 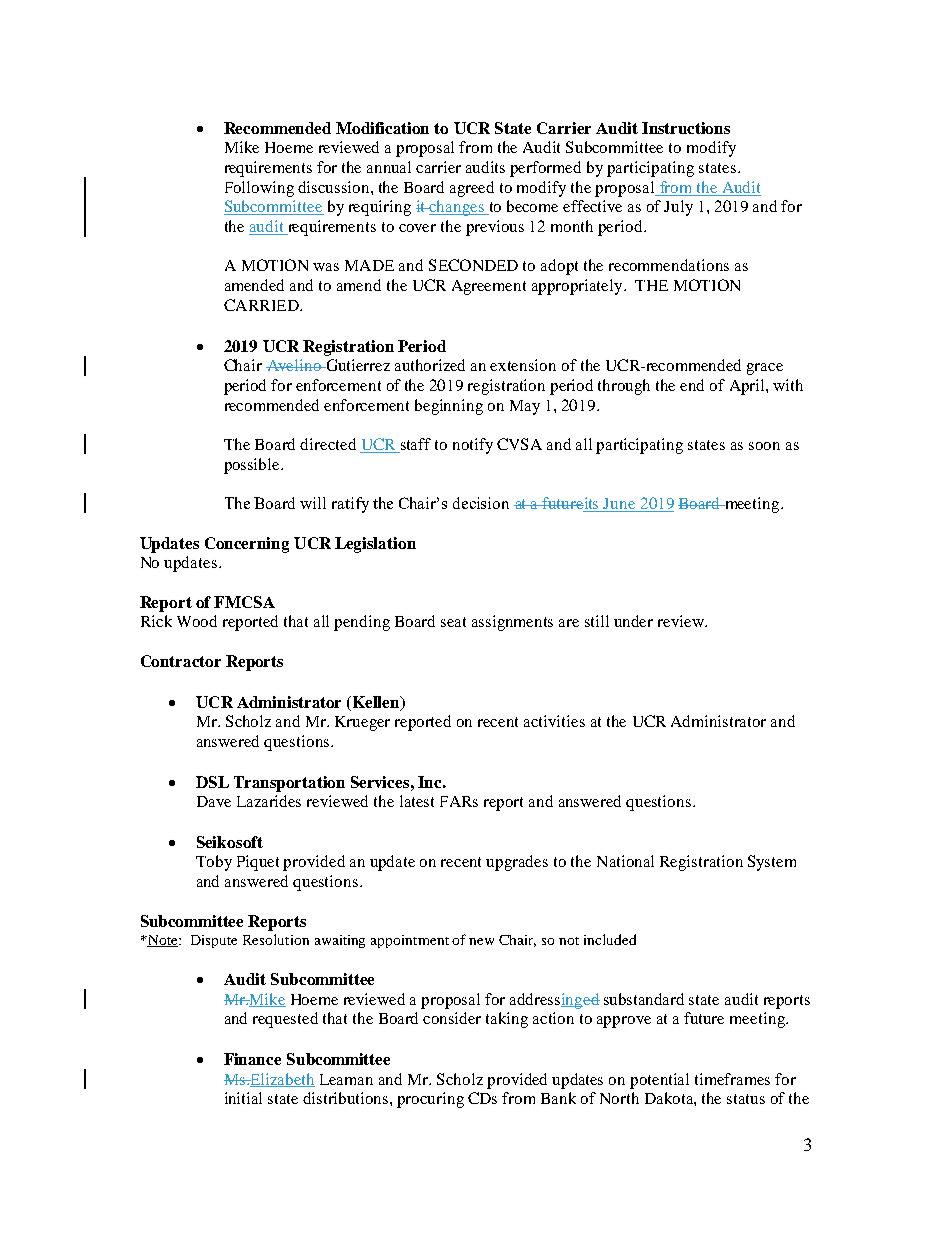 What do you see at coordinates (517, 863) in the page?
I see `upgrades` at bounding box center [517, 863].
